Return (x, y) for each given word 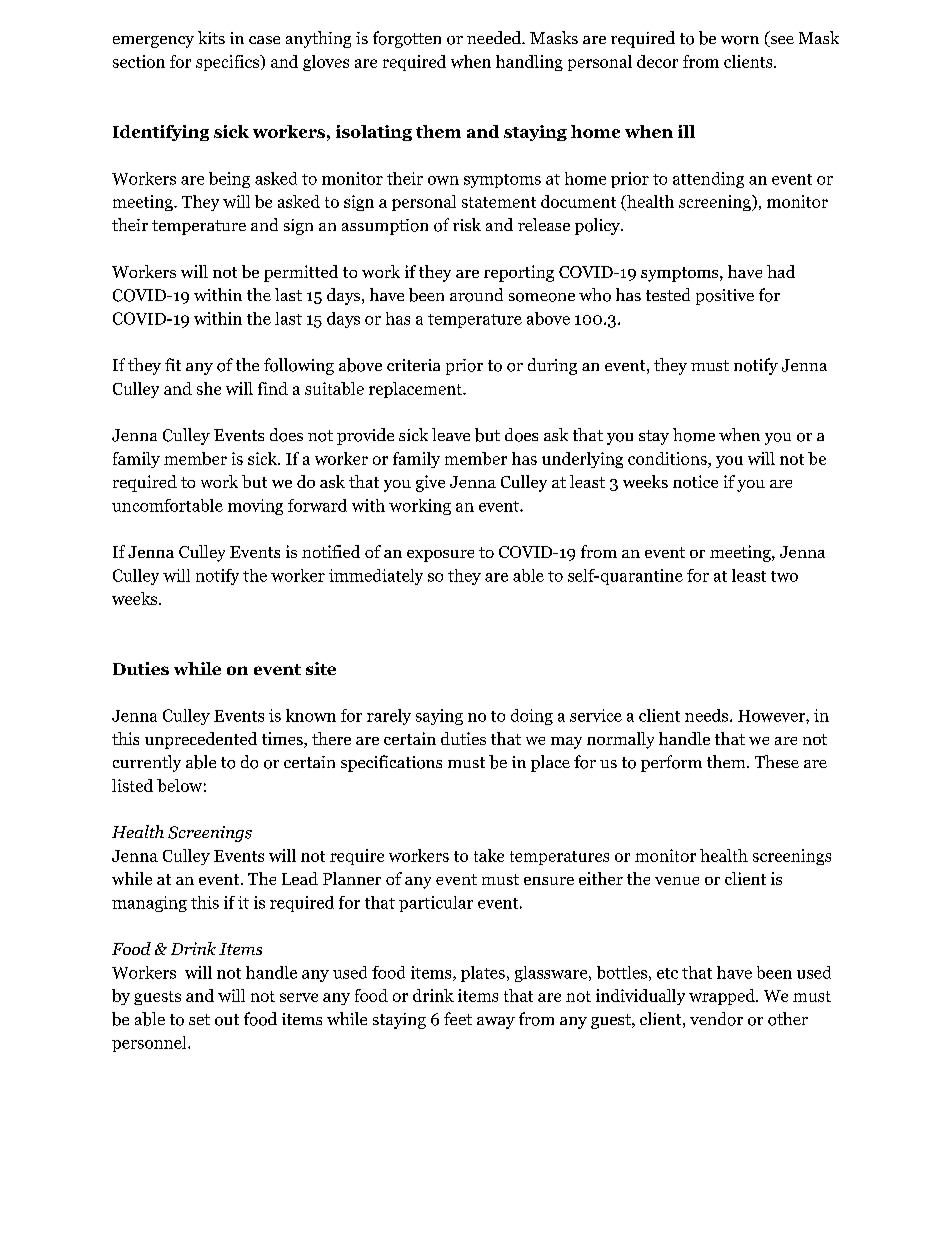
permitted (301, 273)
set (199, 1019)
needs (708, 715)
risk (467, 224)
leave (451, 434)
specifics (228, 63)
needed (495, 37)
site (321, 668)
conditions (668, 458)
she (209, 388)
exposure (440, 556)
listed (132, 785)
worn (740, 40)
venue (677, 881)
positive (725, 297)
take (489, 855)
